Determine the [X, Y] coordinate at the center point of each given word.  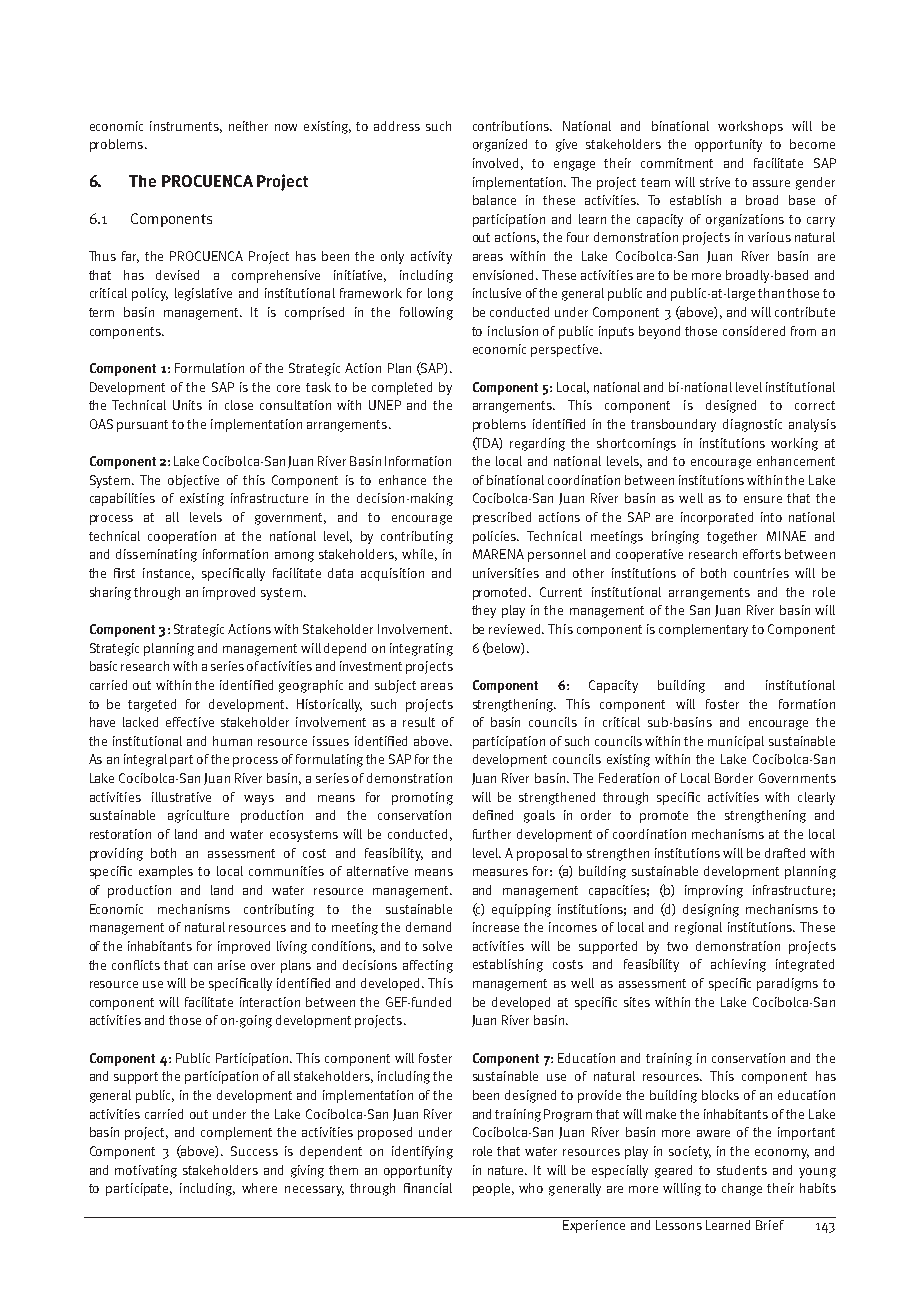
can [203, 966]
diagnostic [752, 425]
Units [187, 405]
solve [437, 946]
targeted [152, 705]
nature [507, 1170]
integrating [421, 649]
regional [698, 928]
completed [402, 388]
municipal [736, 742]
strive [715, 182]
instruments [186, 127]
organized [500, 145]
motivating [146, 1171]
